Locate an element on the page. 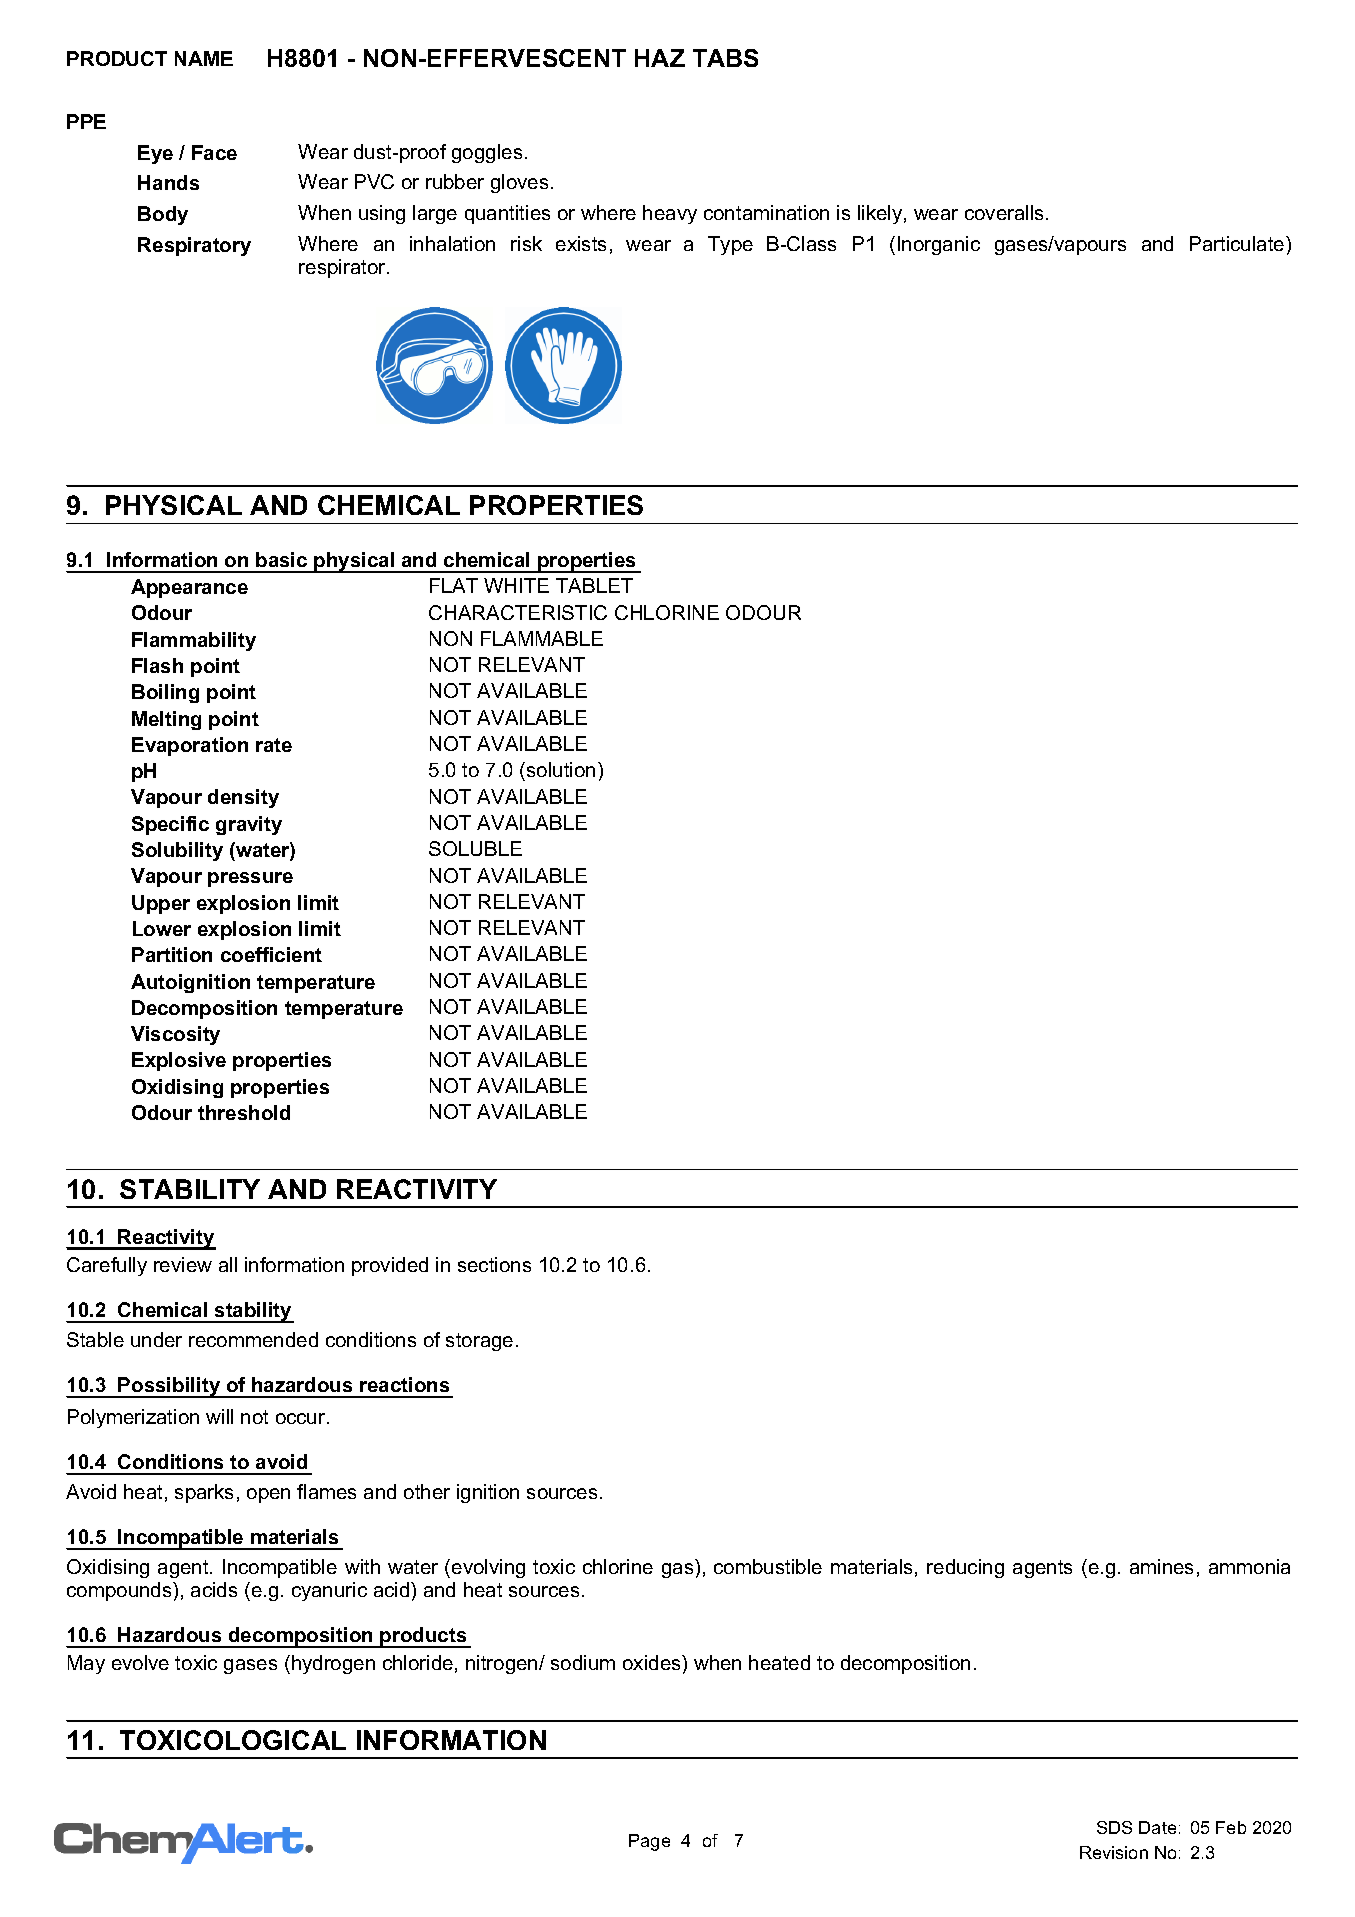  SDS is located at coordinates (1114, 1827).
